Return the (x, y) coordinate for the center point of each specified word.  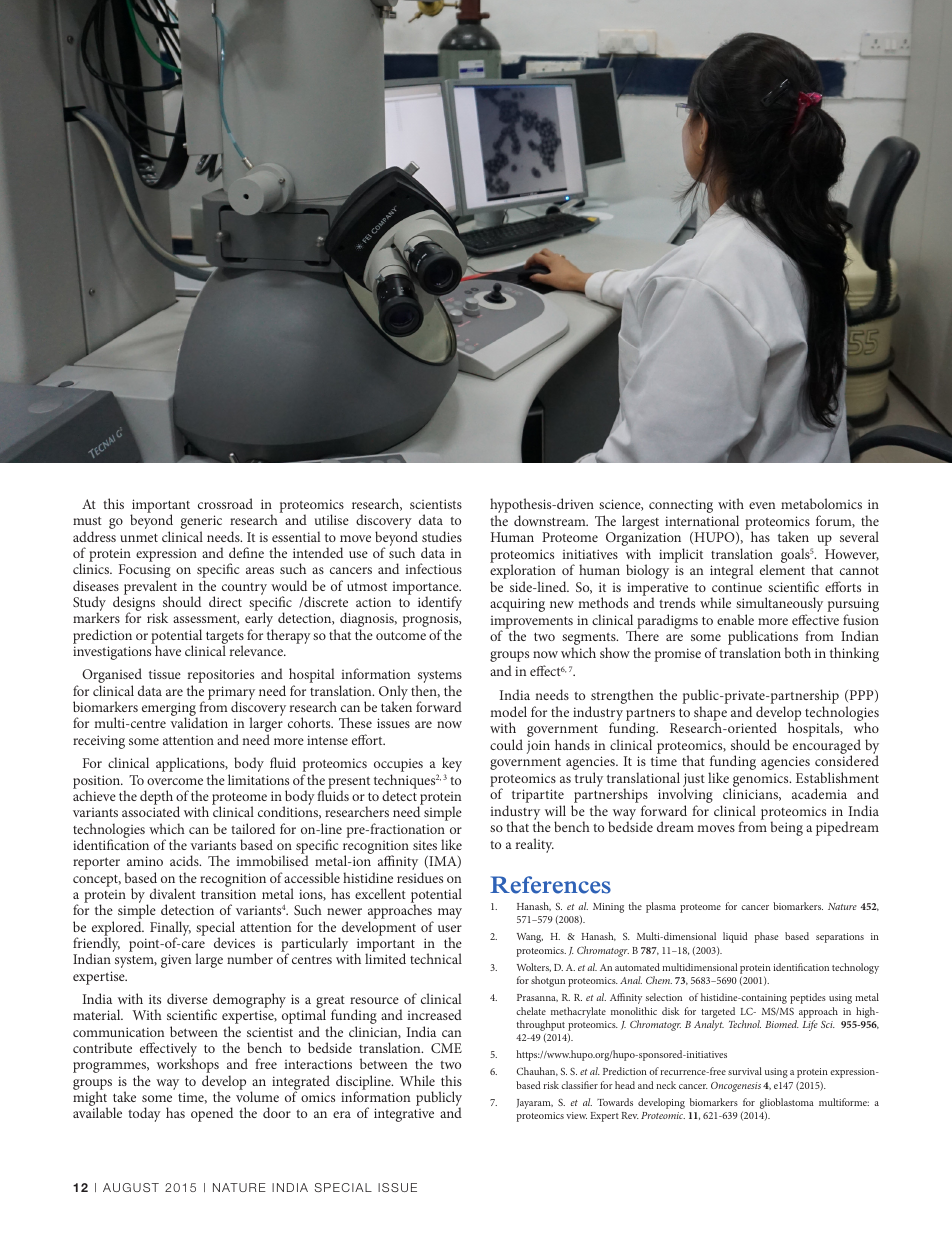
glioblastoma (787, 1103)
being (786, 828)
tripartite (538, 797)
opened (212, 1114)
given (176, 961)
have (168, 650)
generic (201, 523)
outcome (401, 635)
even (762, 505)
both (797, 652)
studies (442, 536)
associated (151, 811)
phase (766, 937)
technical (436, 958)
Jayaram (535, 1104)
